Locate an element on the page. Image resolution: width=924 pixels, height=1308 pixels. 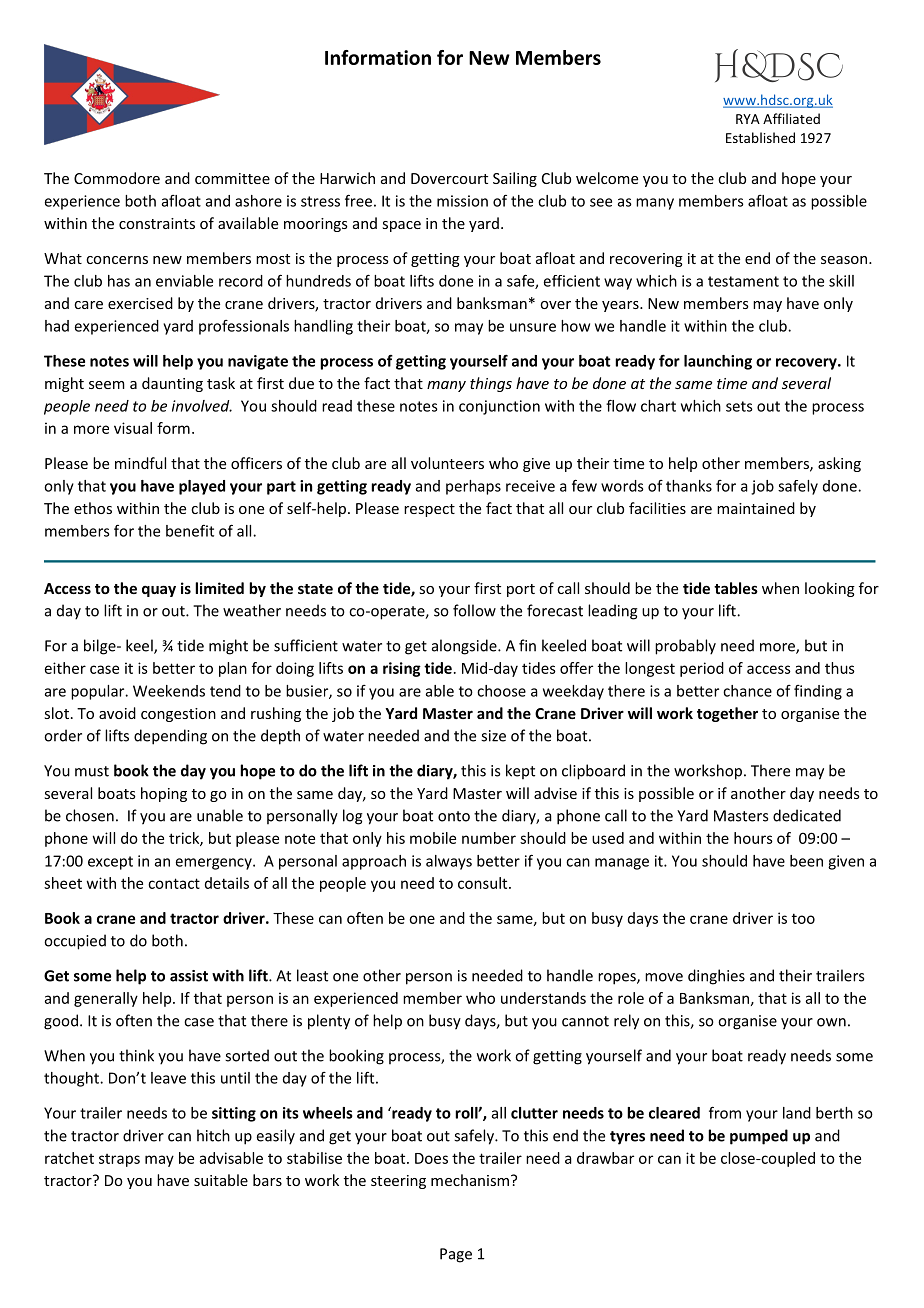
mission is located at coordinates (462, 201).
